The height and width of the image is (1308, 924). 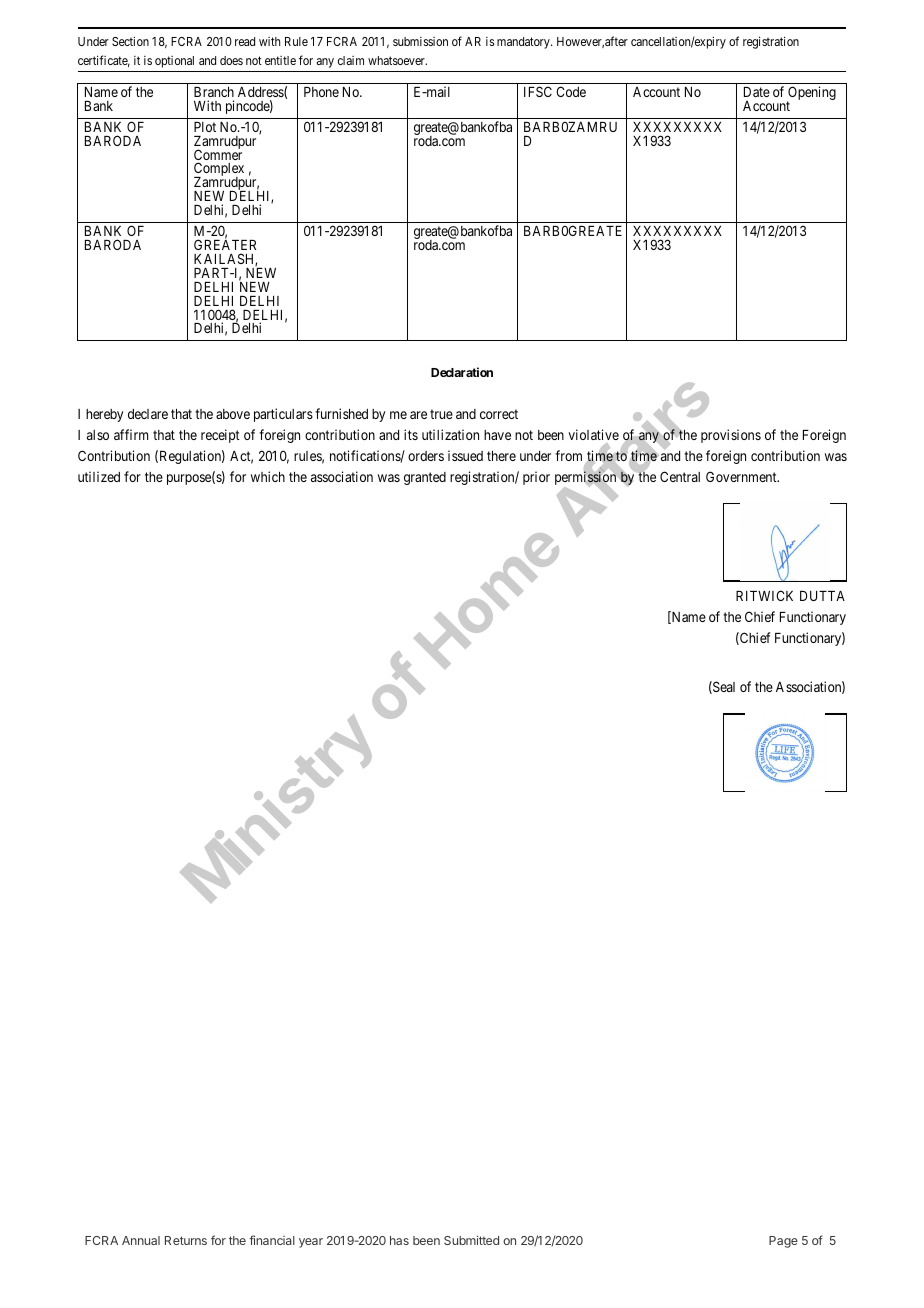 What do you see at coordinates (174, 62) in the image?
I see `optional` at bounding box center [174, 62].
